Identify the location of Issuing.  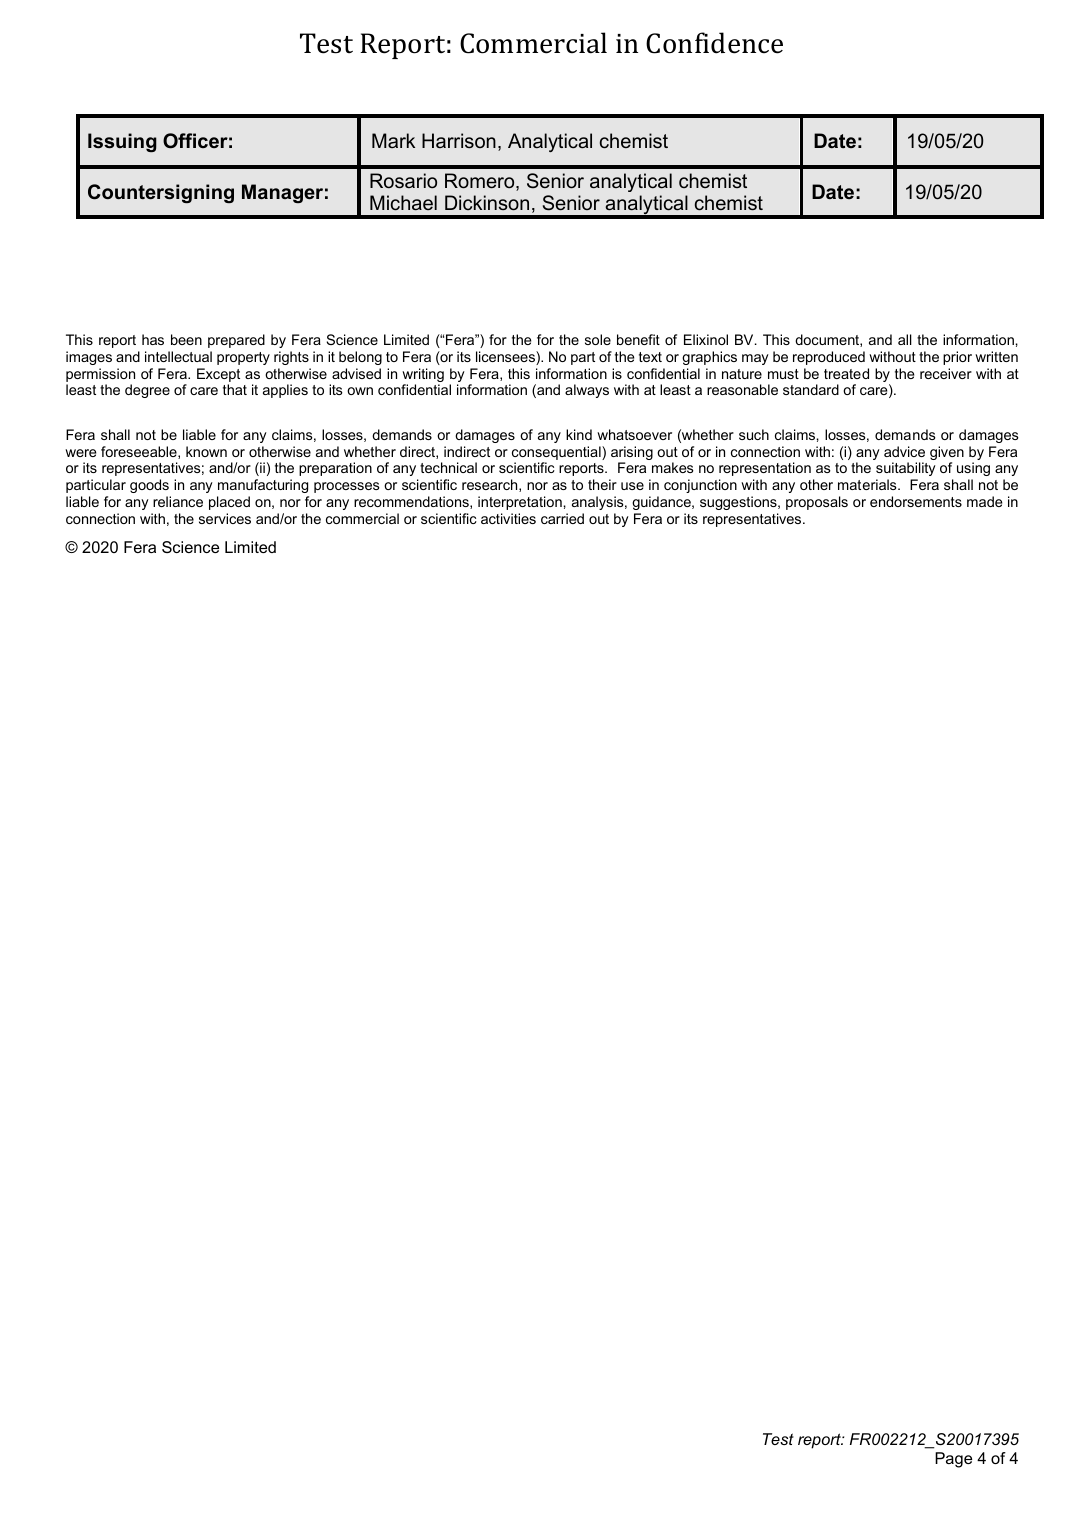
(122, 142).
